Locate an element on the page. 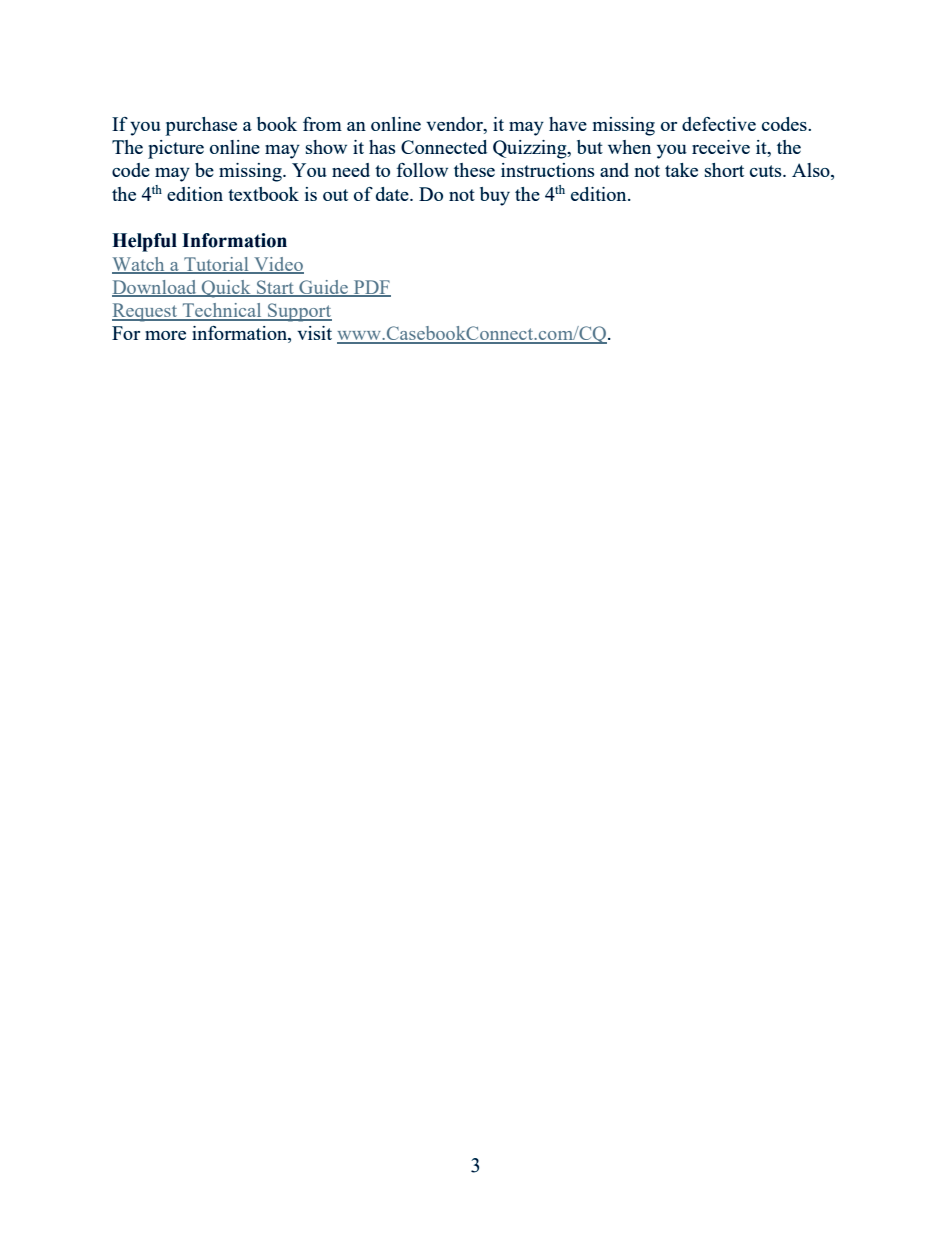  Tutorial is located at coordinates (216, 265).
